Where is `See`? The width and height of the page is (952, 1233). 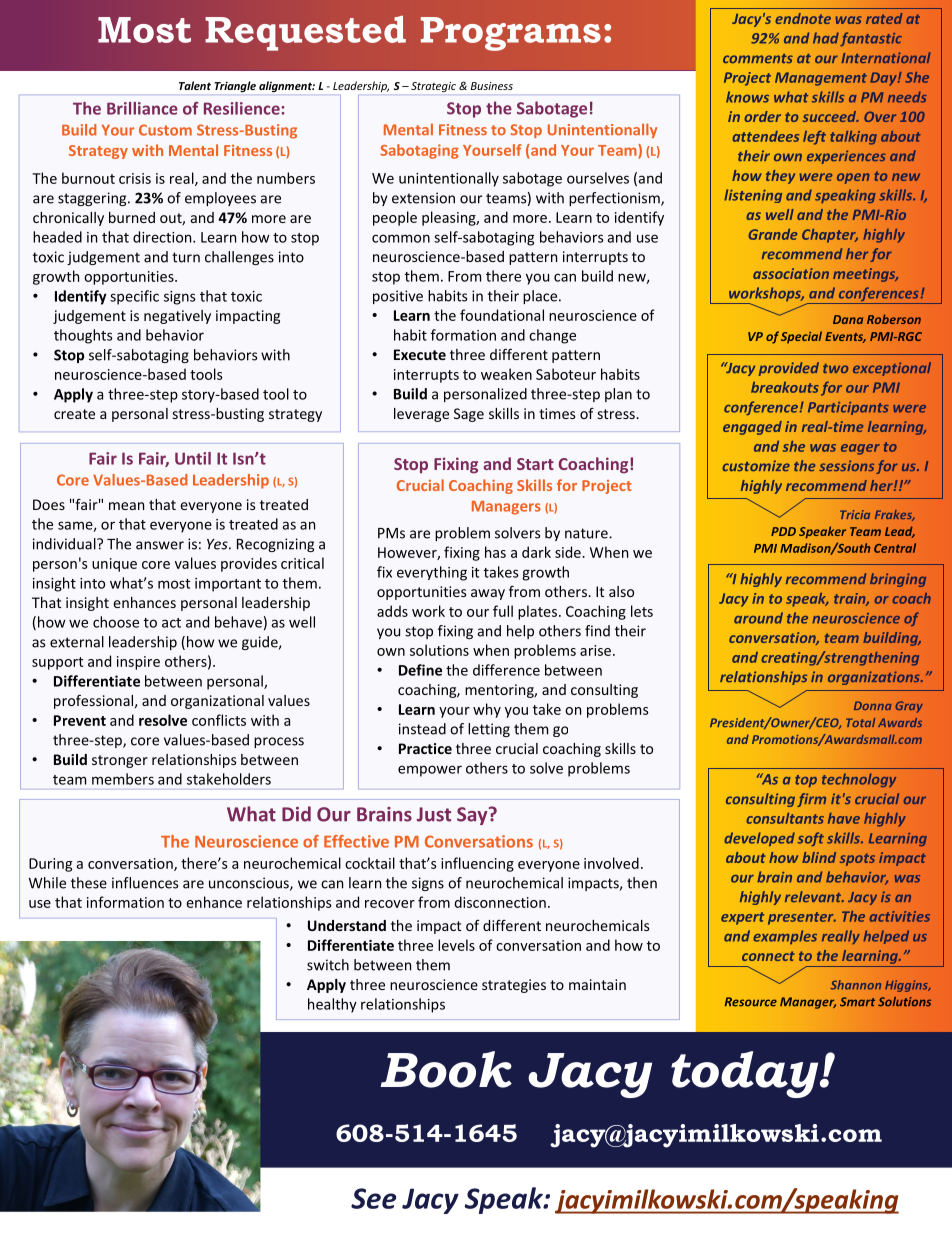 See is located at coordinates (373, 1198).
